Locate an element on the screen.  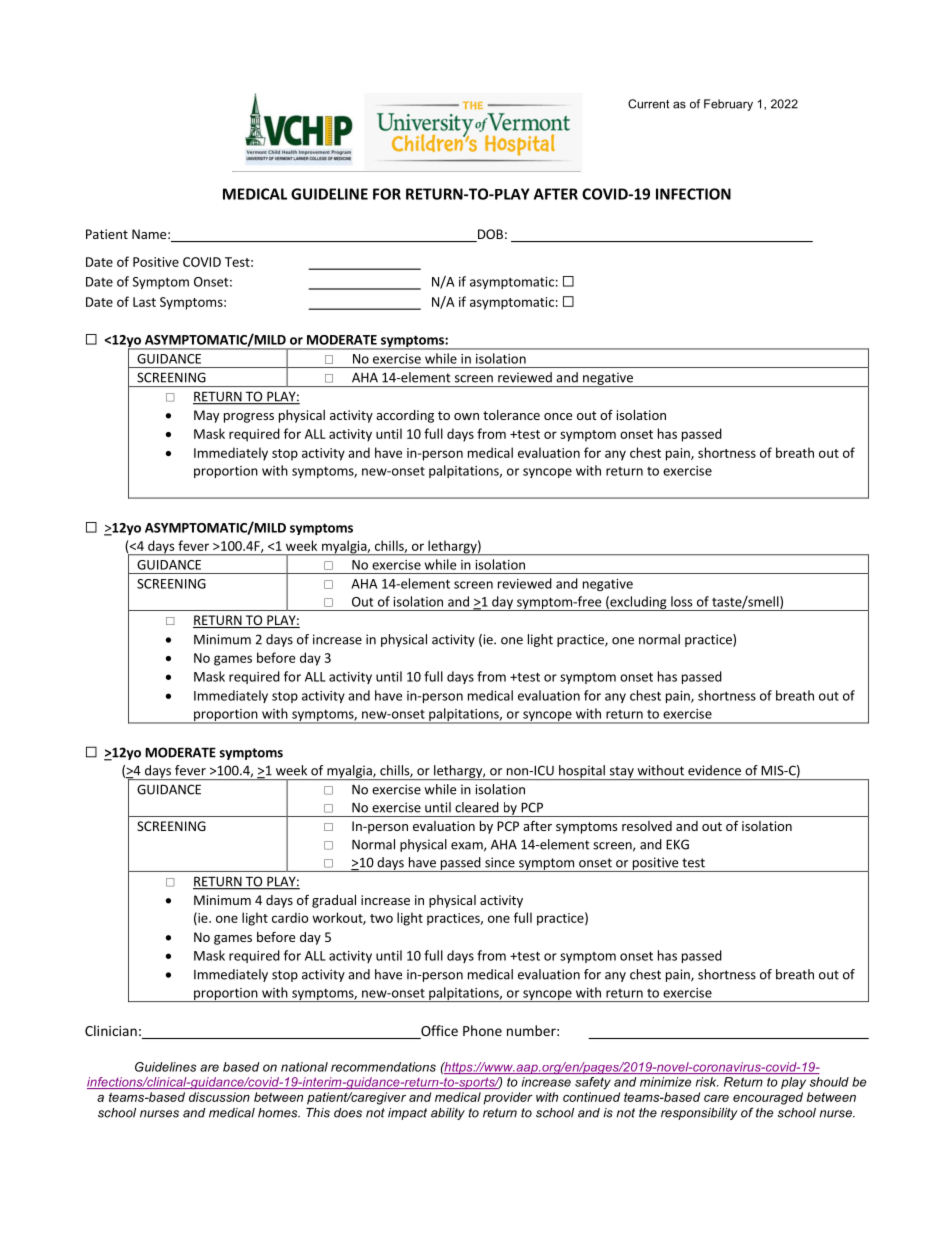
Last is located at coordinates (144, 302).
